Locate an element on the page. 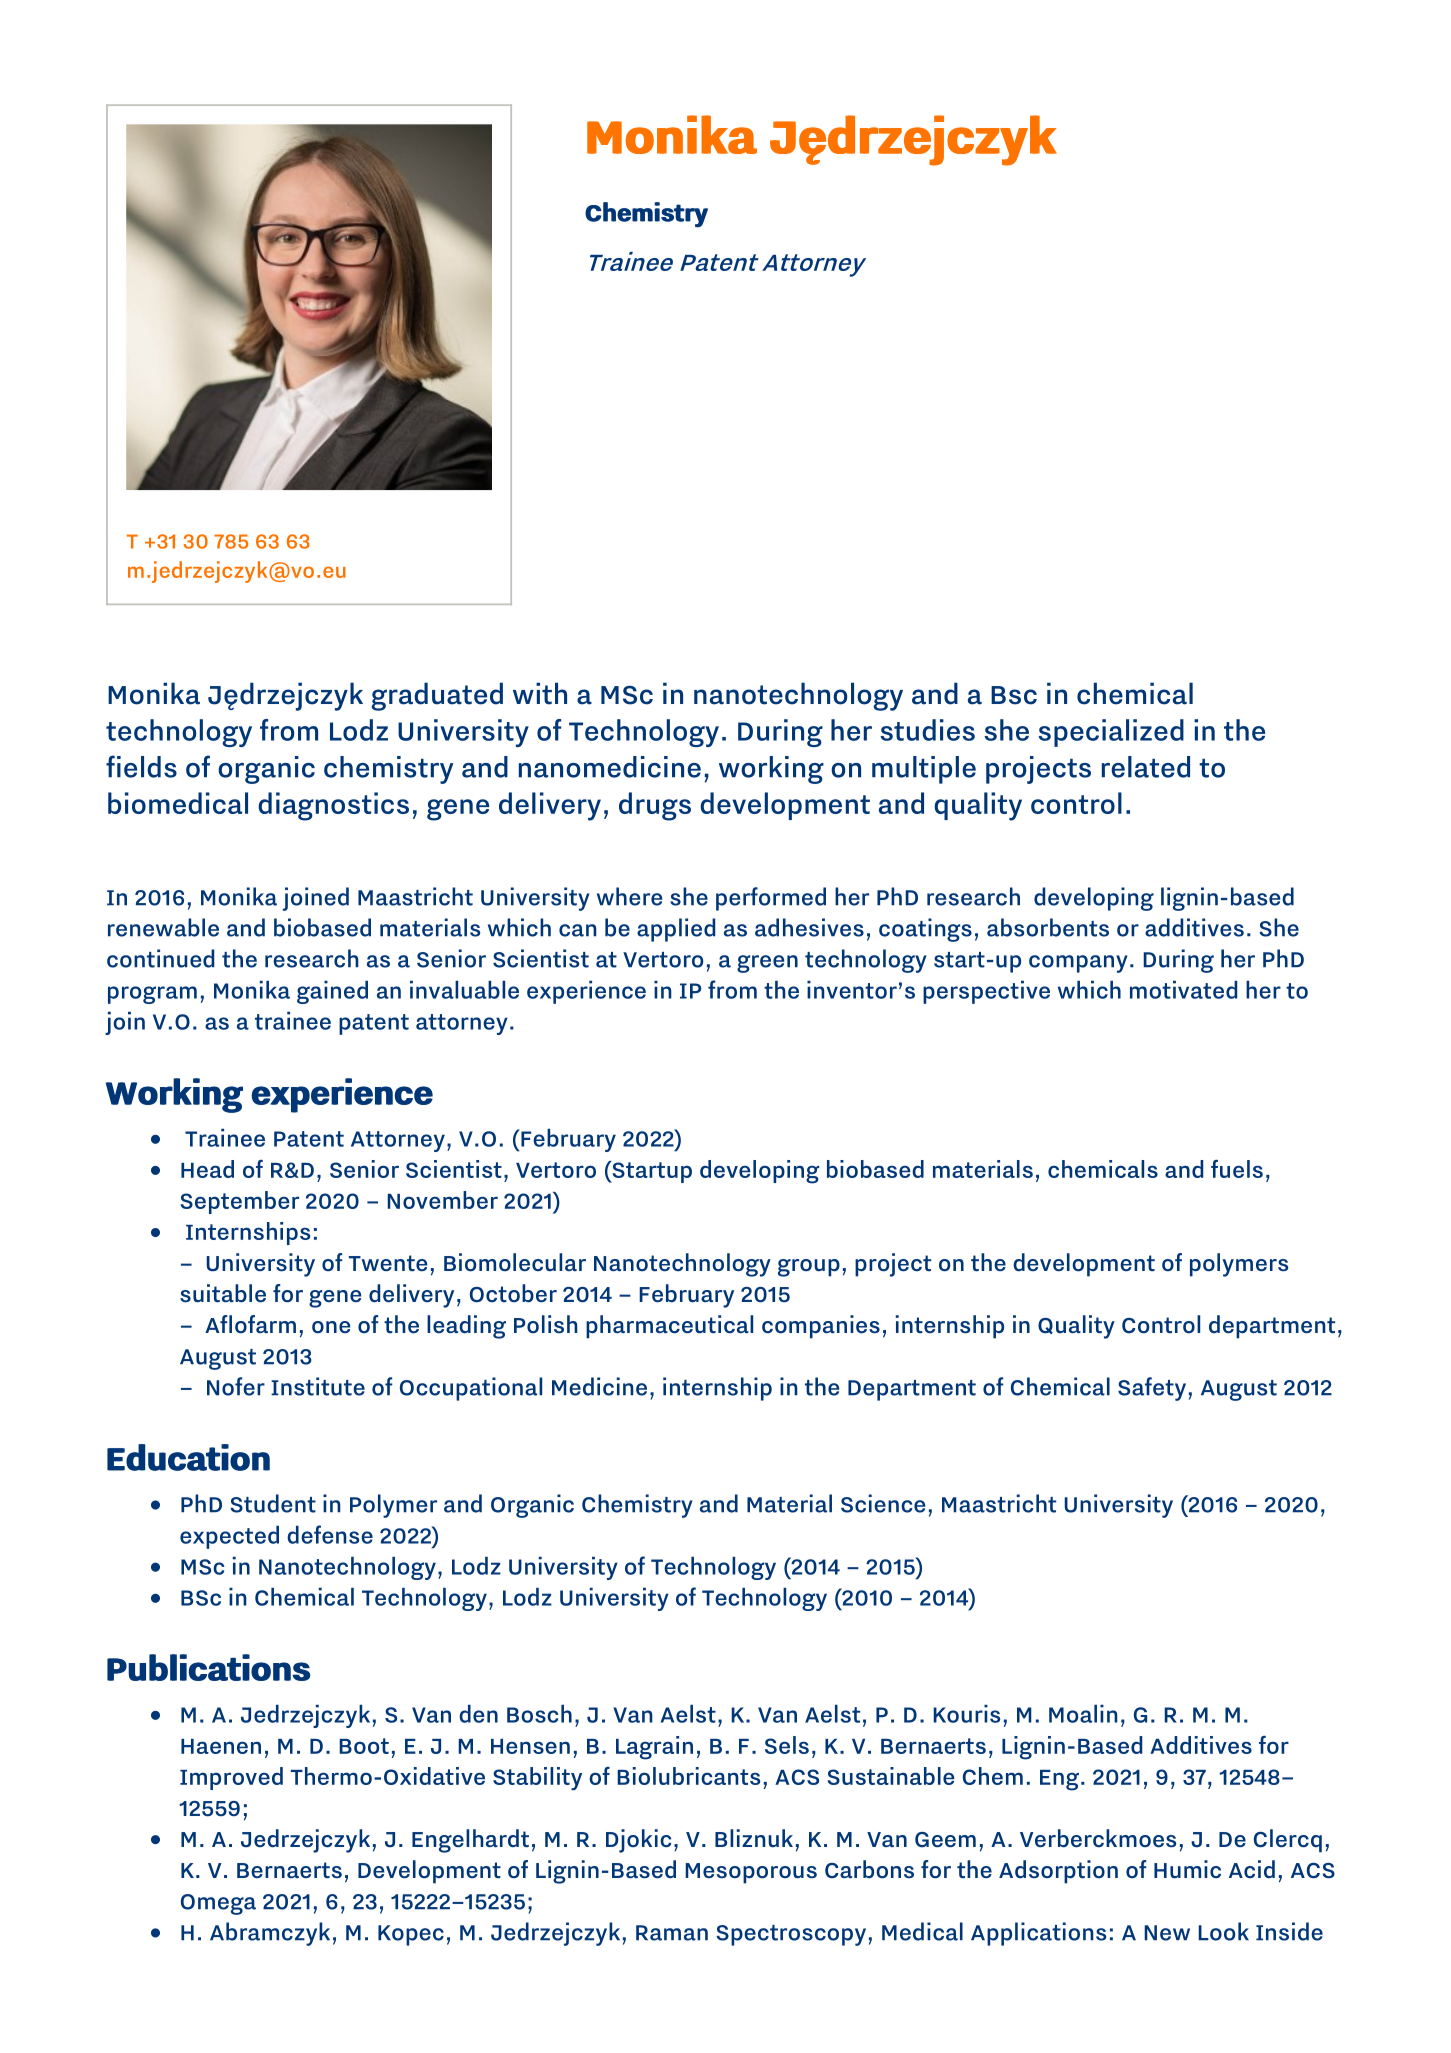  Omega is located at coordinates (218, 1904).
